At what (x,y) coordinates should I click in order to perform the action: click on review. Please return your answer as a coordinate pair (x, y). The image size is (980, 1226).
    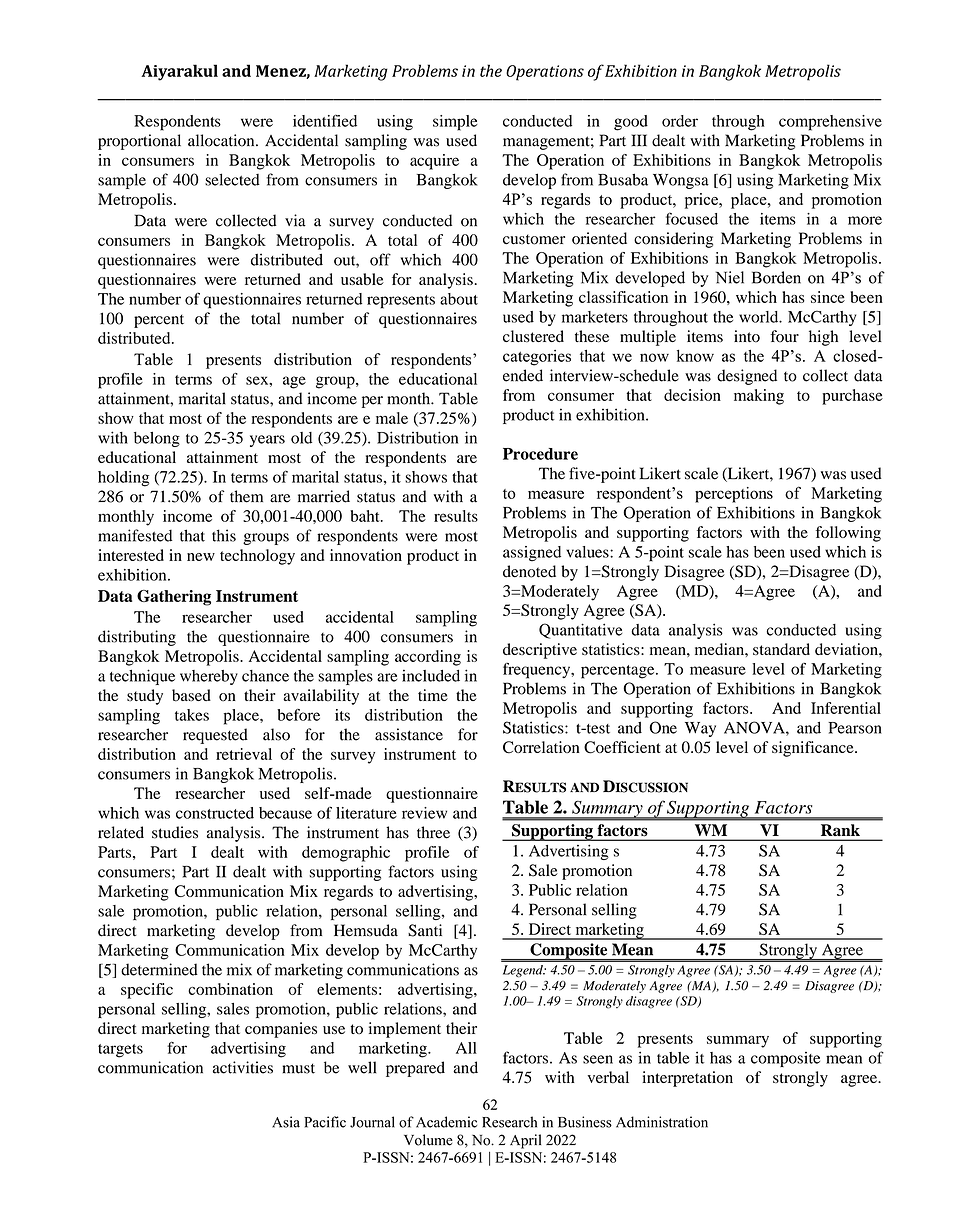
    Looking at the image, I should click on (424, 813).
